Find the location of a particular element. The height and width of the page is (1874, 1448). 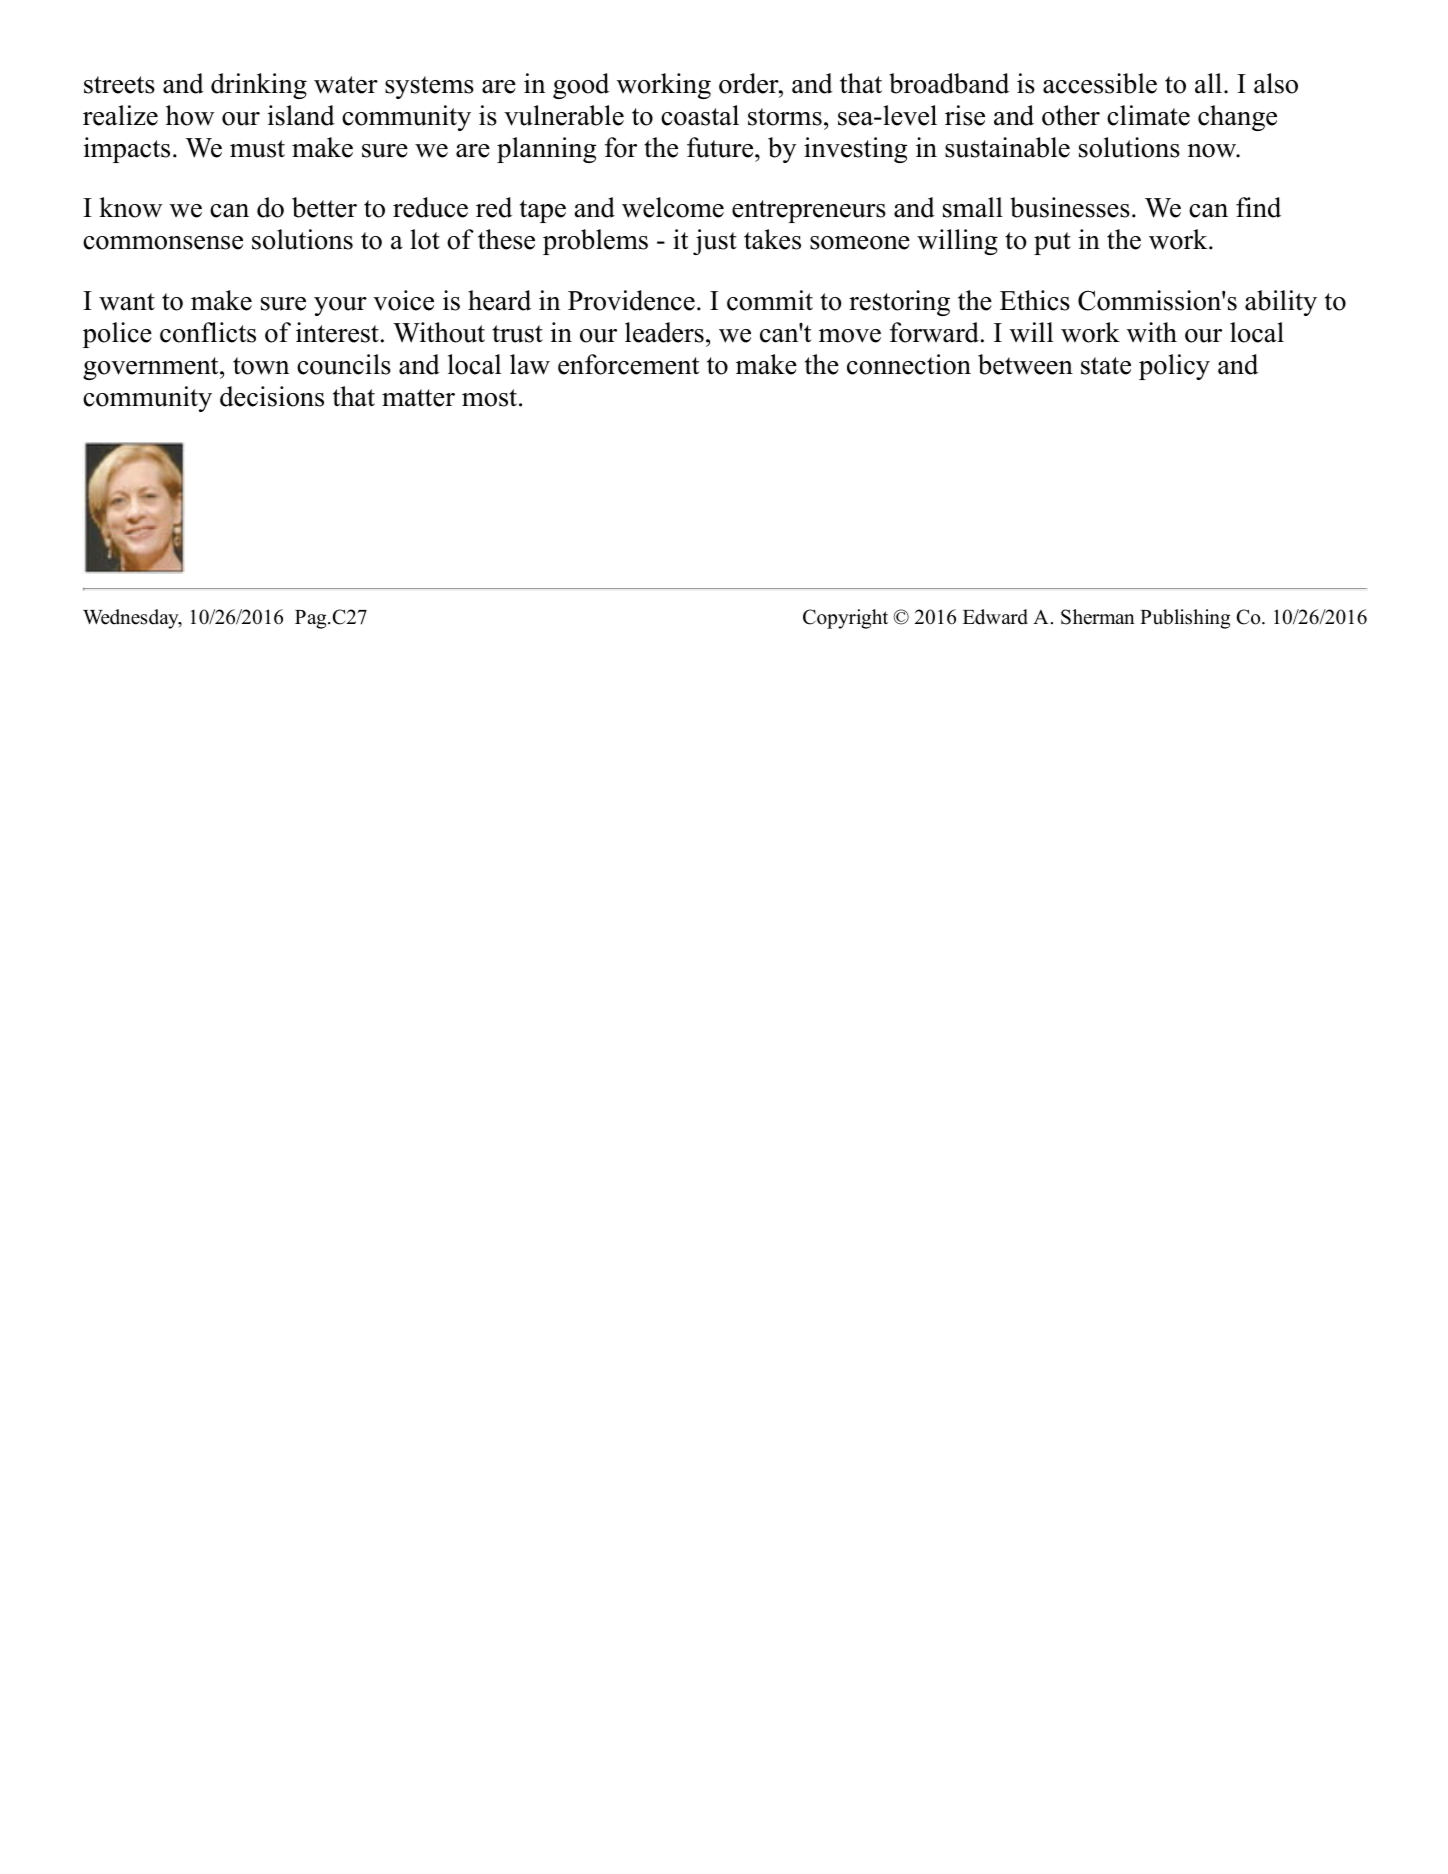

coastal is located at coordinates (700, 115).
